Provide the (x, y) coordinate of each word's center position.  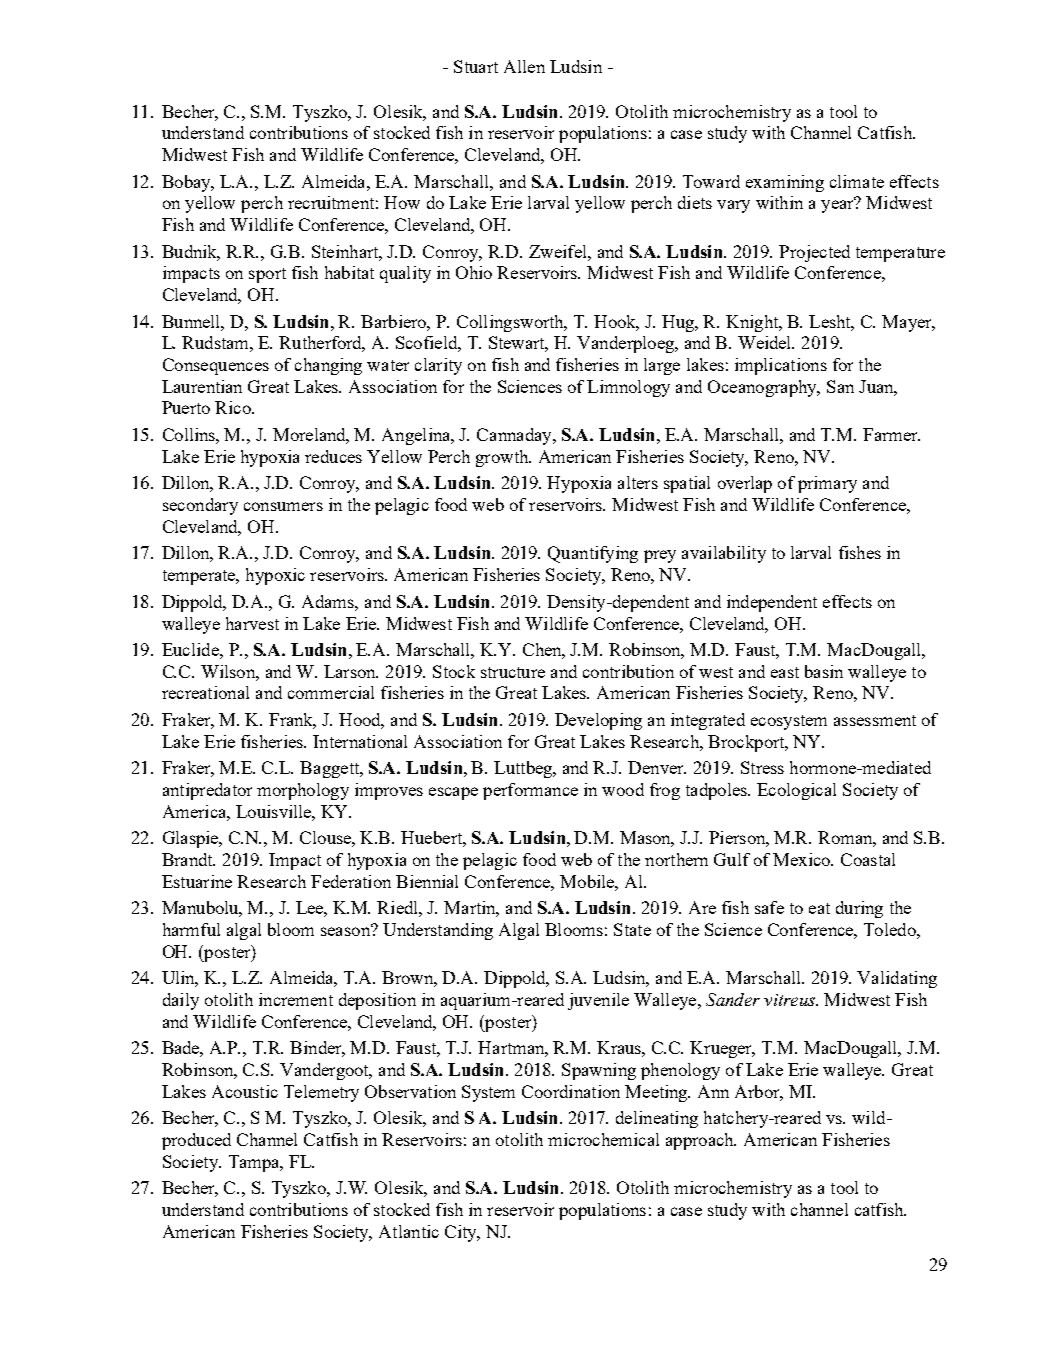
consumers (283, 506)
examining (785, 183)
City (462, 1233)
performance (530, 791)
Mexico (802, 859)
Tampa (255, 1163)
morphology (303, 791)
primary (827, 484)
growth (503, 458)
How (402, 202)
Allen (524, 66)
